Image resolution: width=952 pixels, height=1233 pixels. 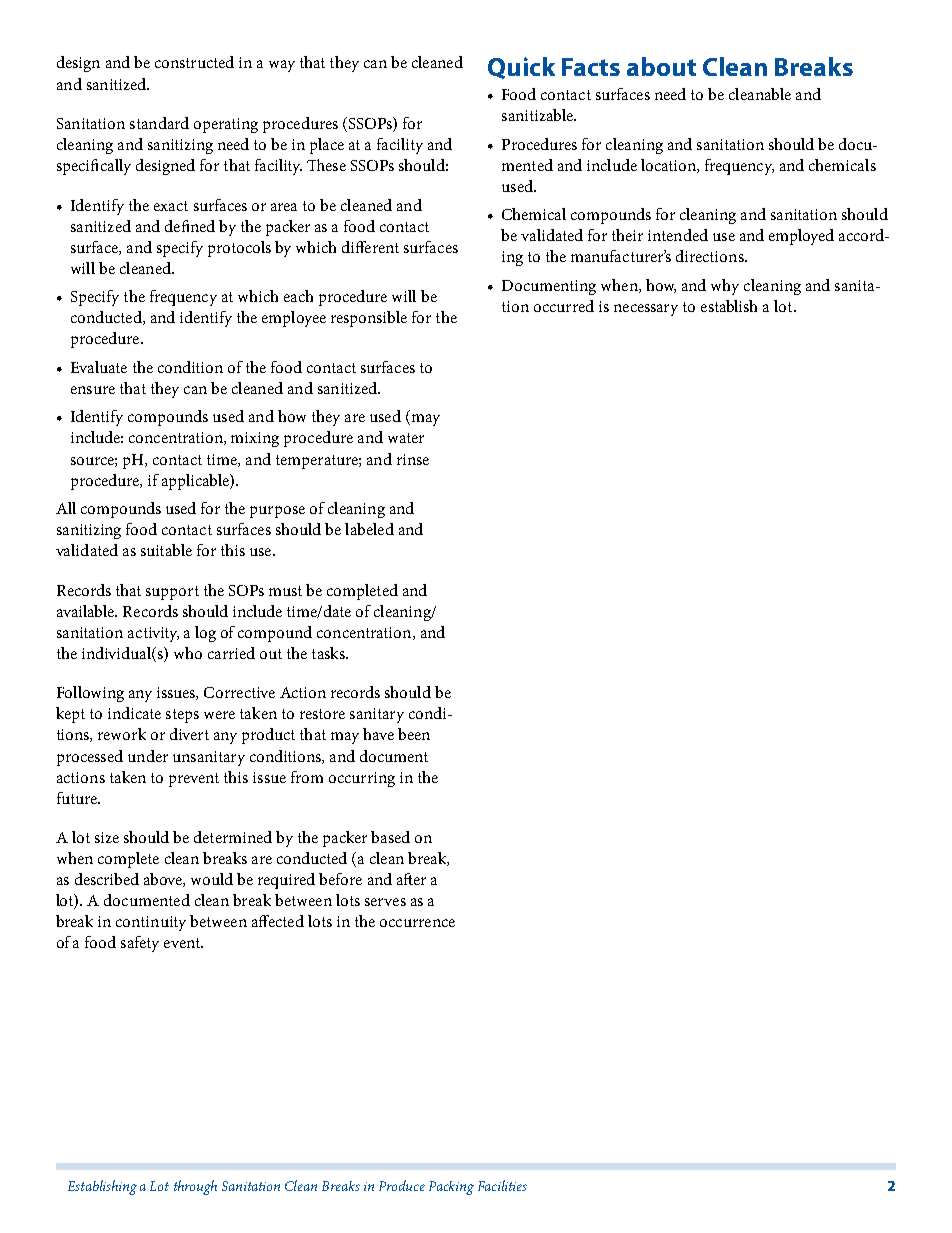 I want to click on through, so click(x=195, y=1187).
